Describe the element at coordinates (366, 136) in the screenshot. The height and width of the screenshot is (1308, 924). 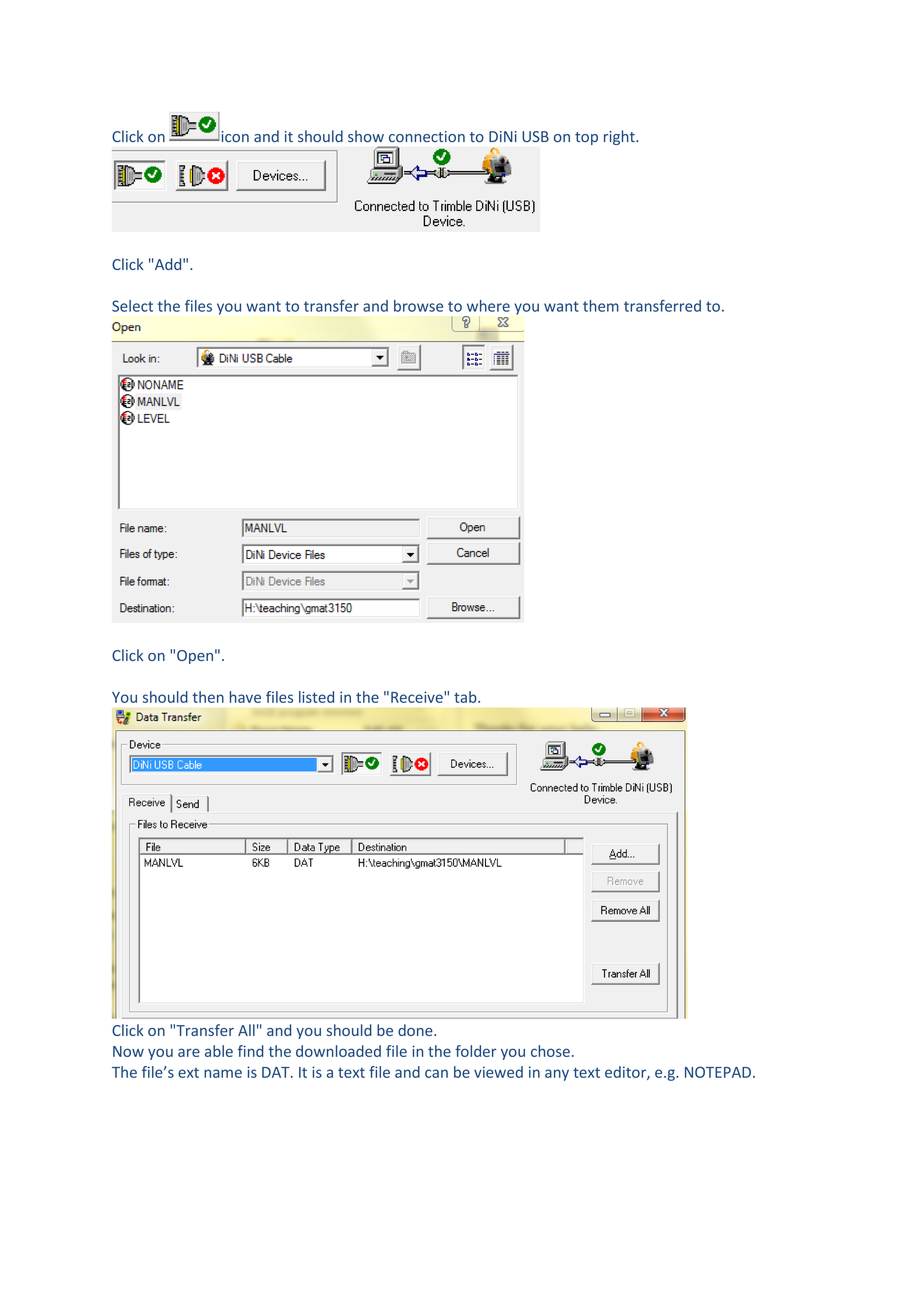
I see `show` at that location.
